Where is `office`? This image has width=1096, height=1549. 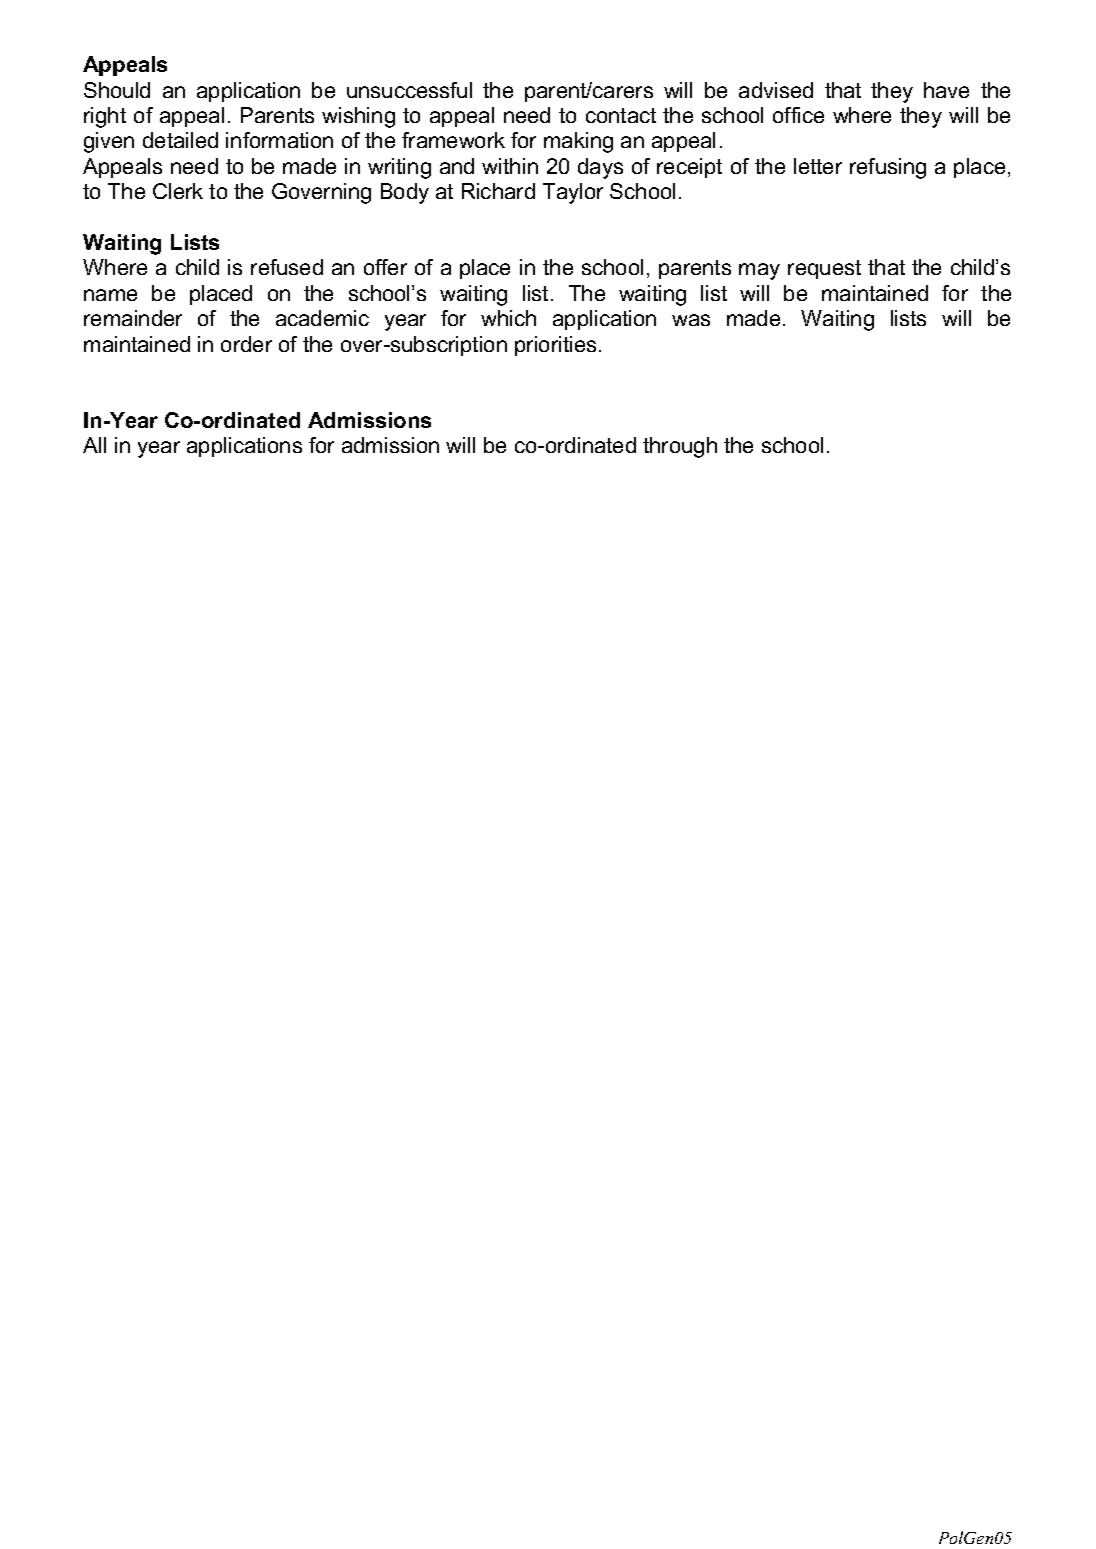
office is located at coordinates (798, 115).
